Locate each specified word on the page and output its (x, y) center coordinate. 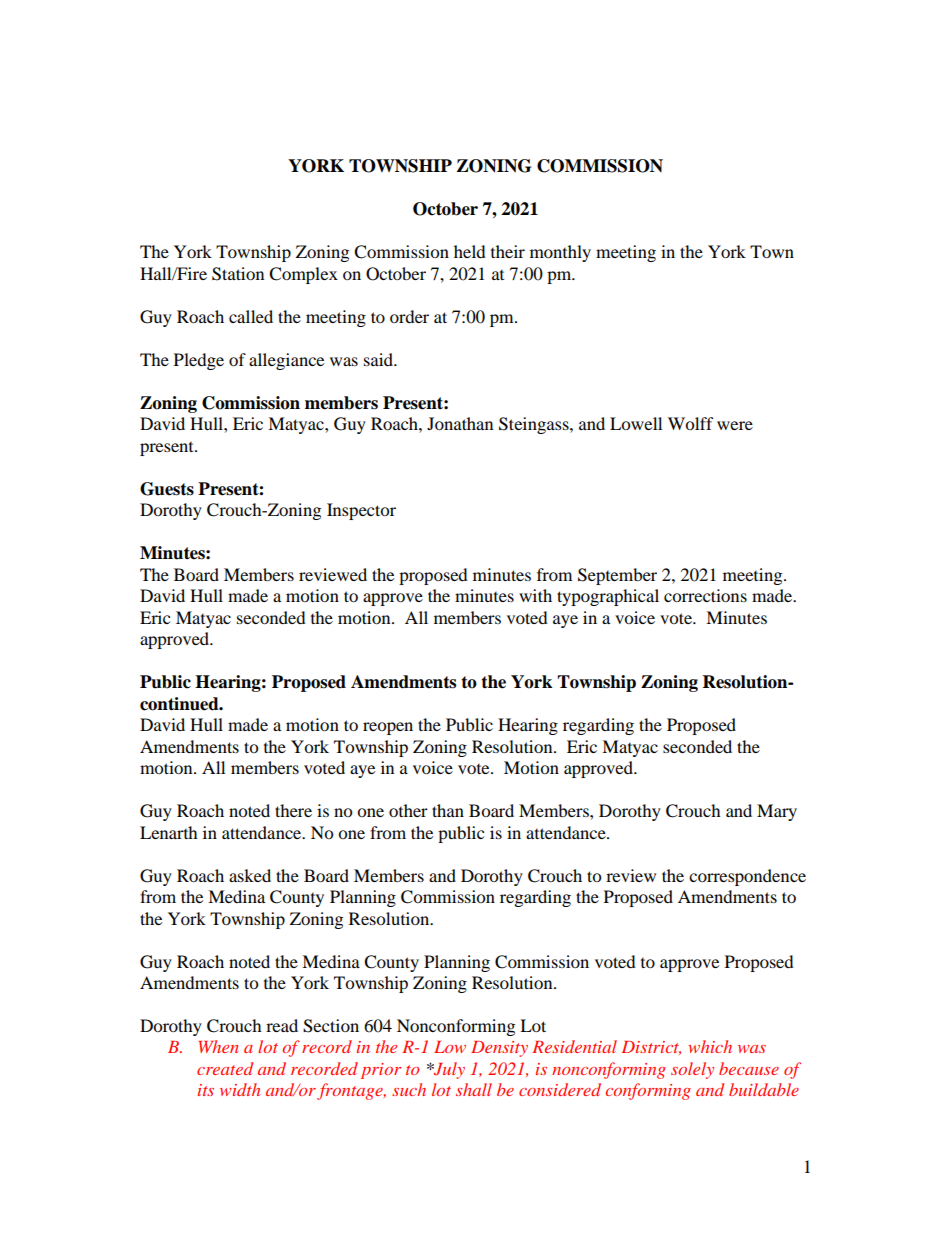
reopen (388, 728)
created (225, 1068)
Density (499, 1049)
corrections (705, 595)
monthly (560, 253)
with (535, 595)
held (470, 251)
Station (238, 274)
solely (692, 1070)
